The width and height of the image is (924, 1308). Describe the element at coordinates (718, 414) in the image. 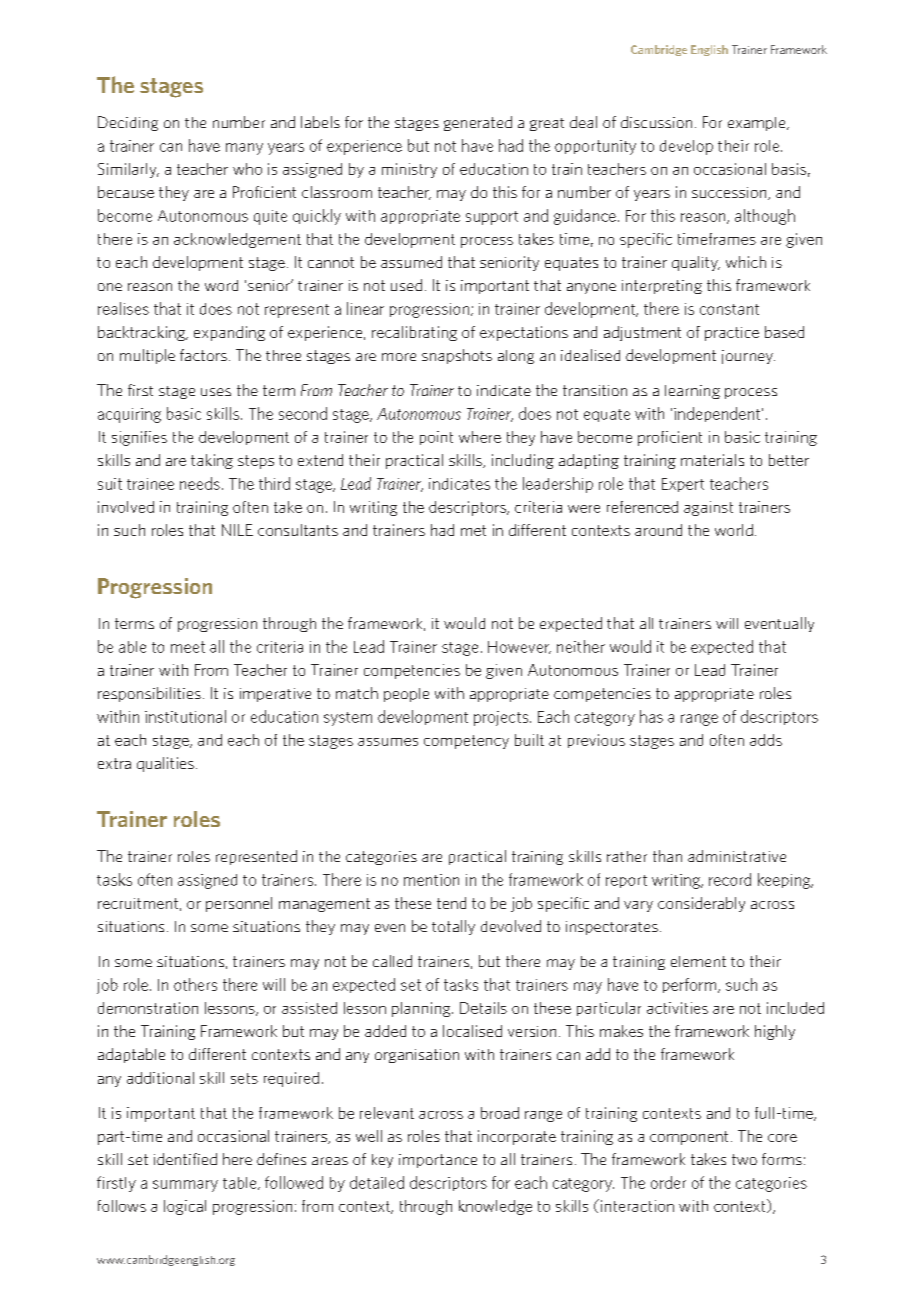

I see `independent` at that location.
